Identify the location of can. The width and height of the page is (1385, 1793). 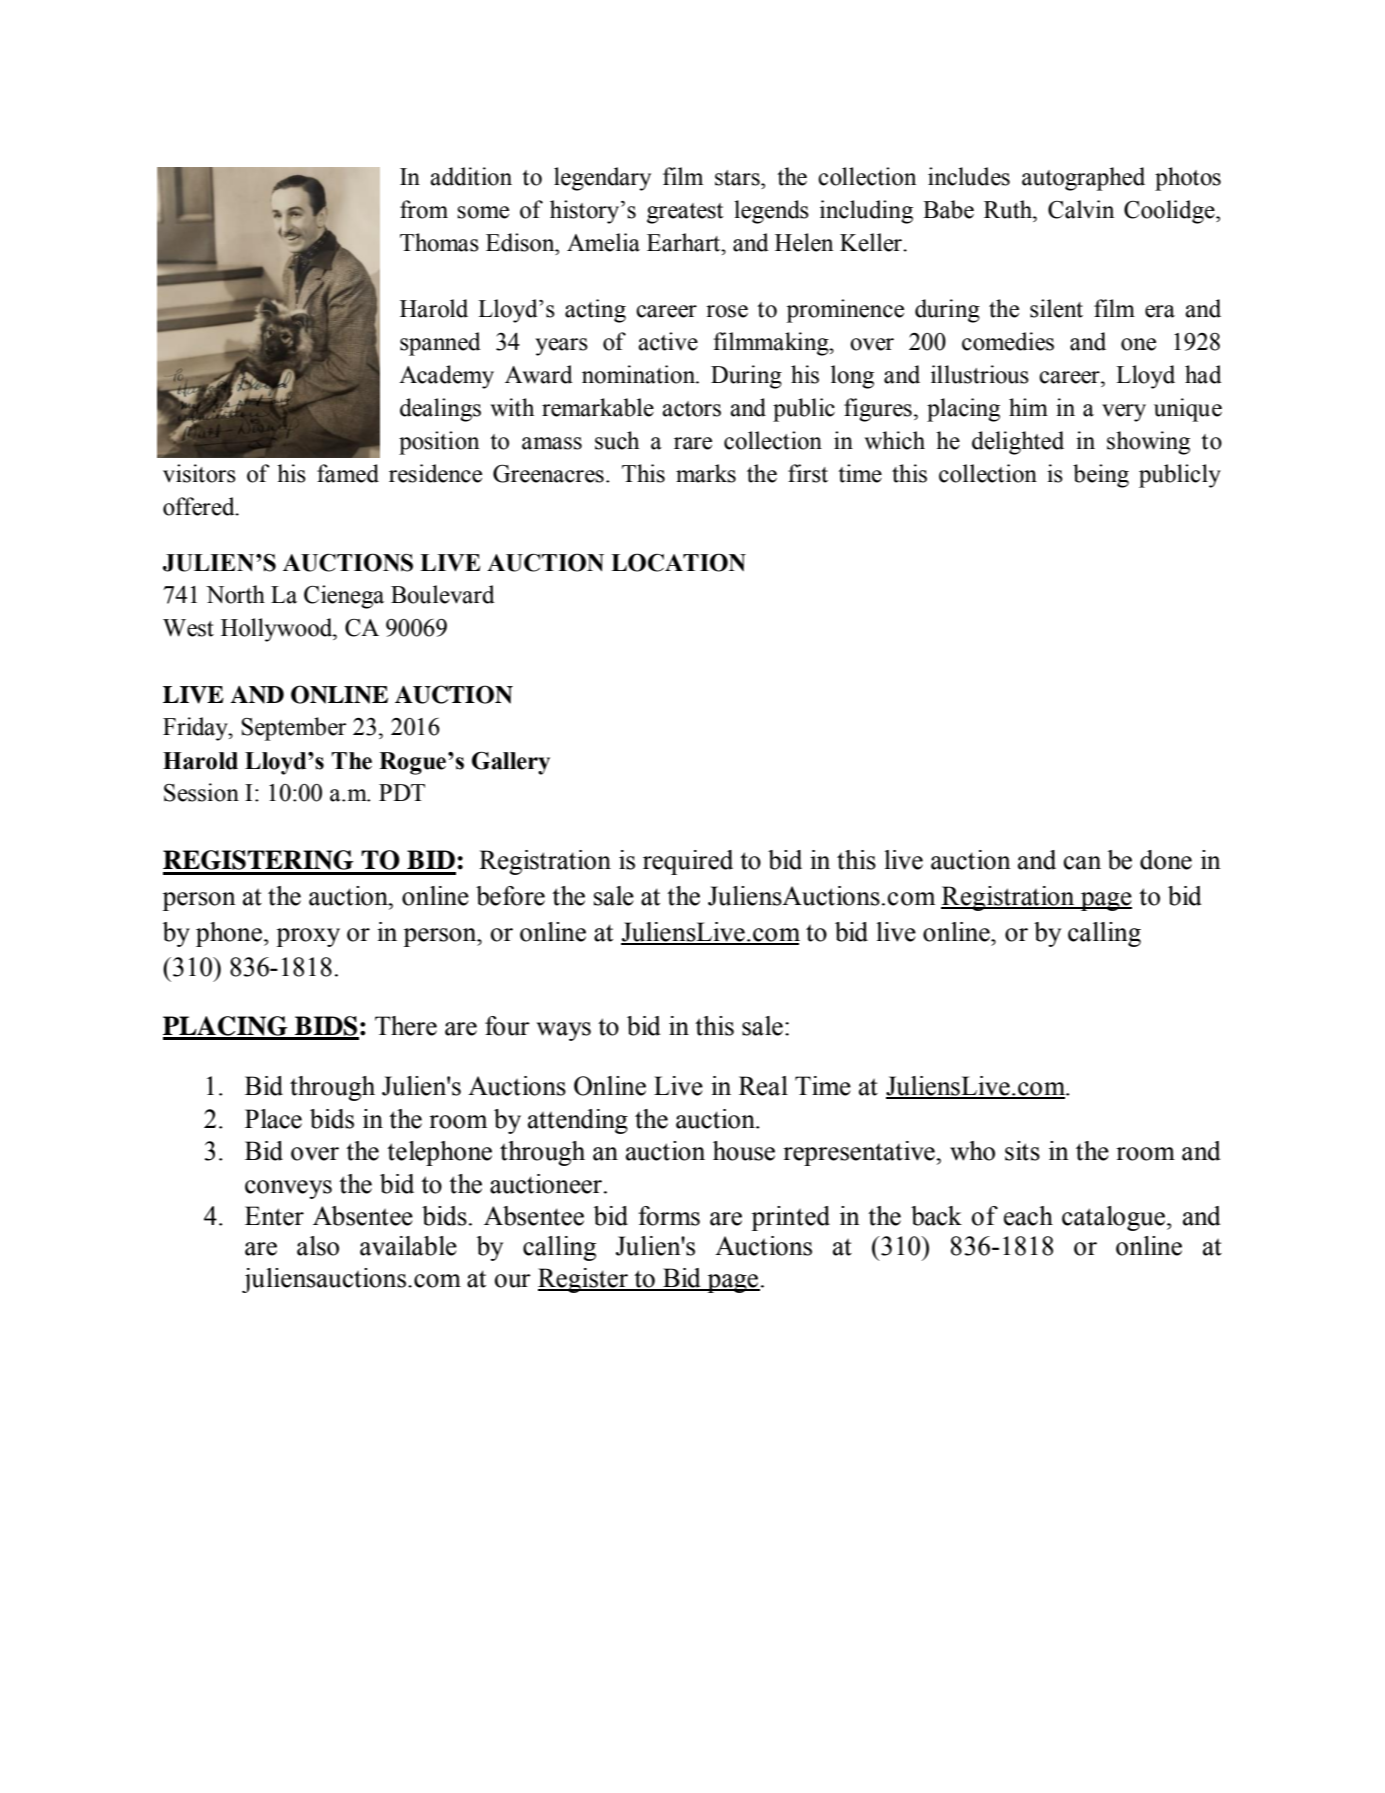
(1082, 863).
